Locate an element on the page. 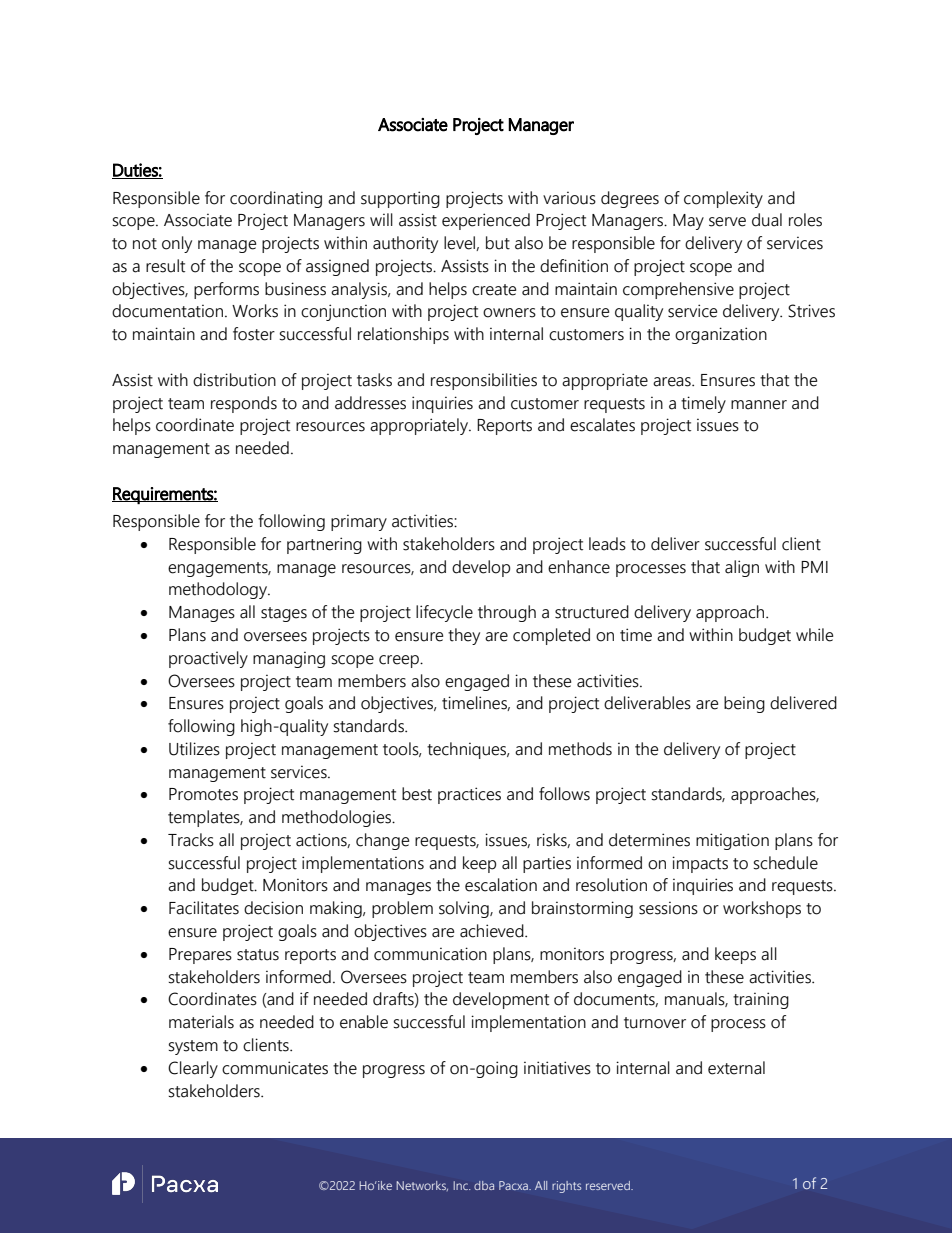 This document has width=952, height=1233. Clearly is located at coordinates (193, 1069).
